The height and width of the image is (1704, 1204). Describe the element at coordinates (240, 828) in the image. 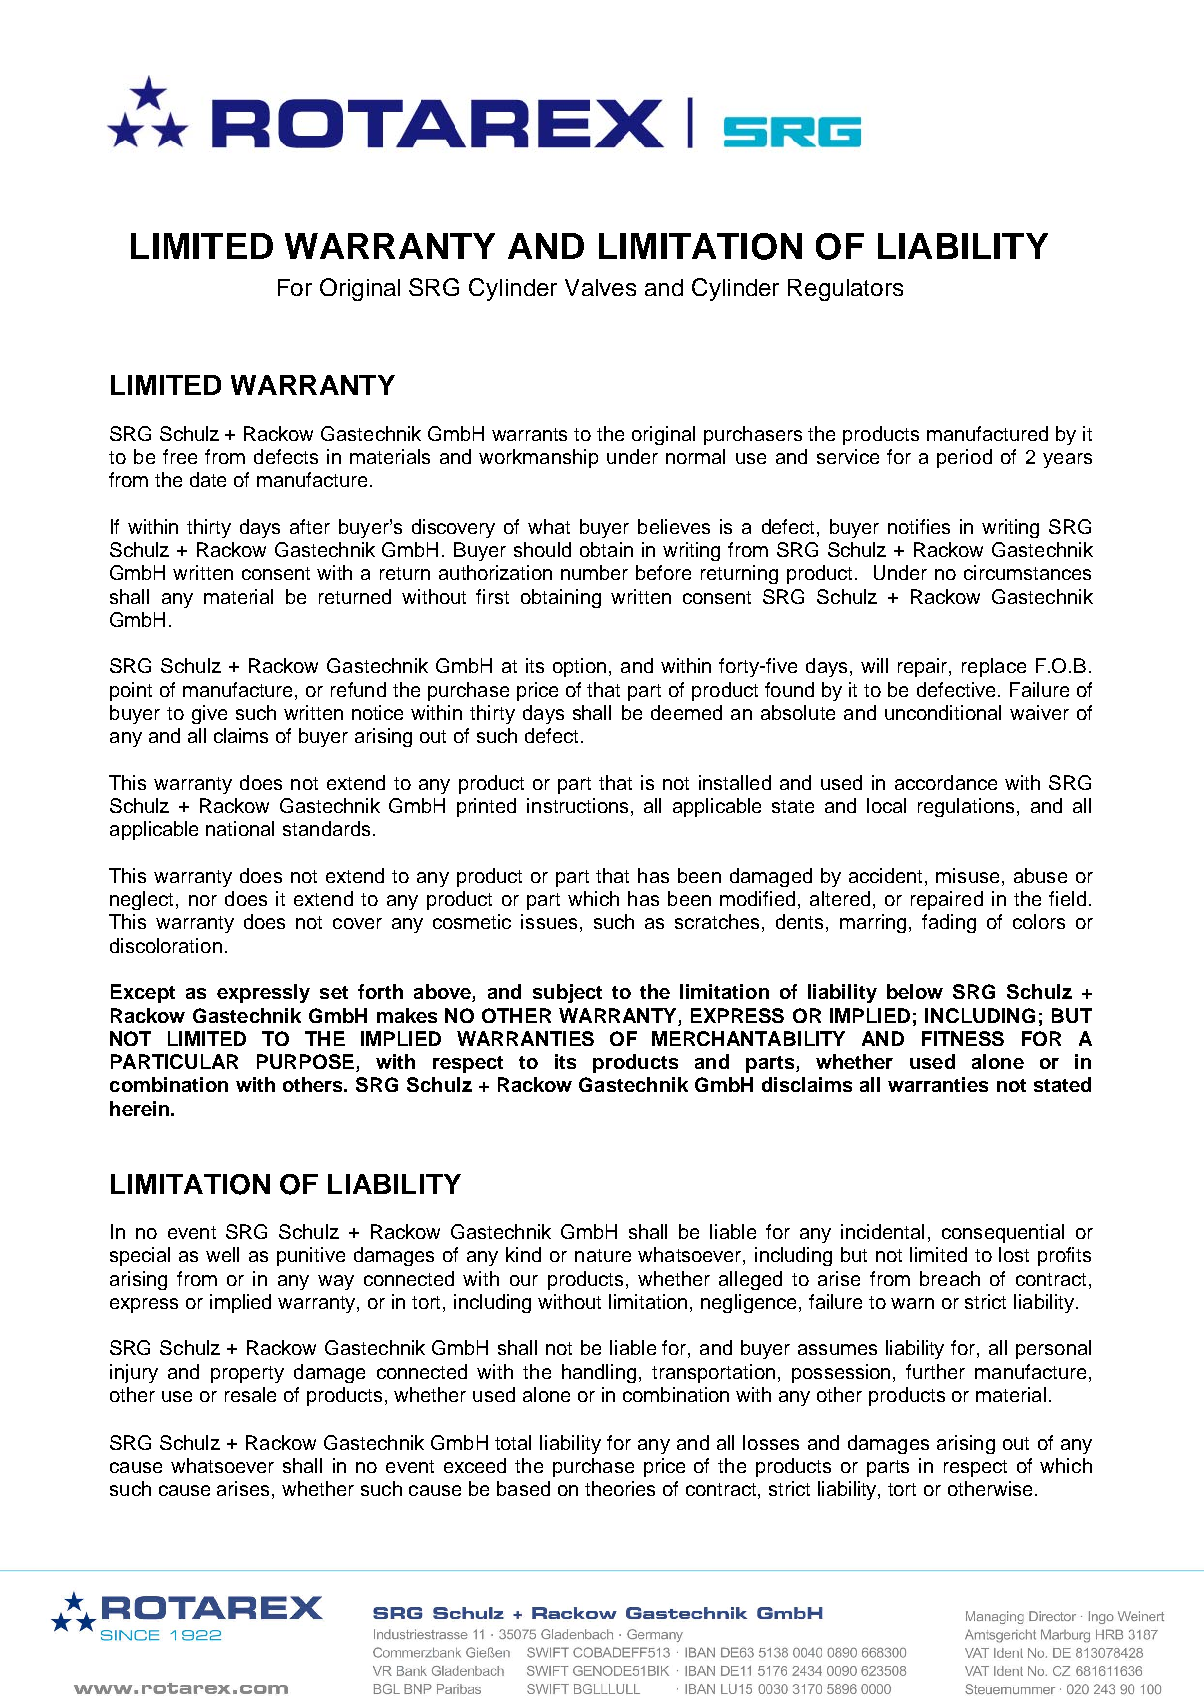

I see `national` at that location.
